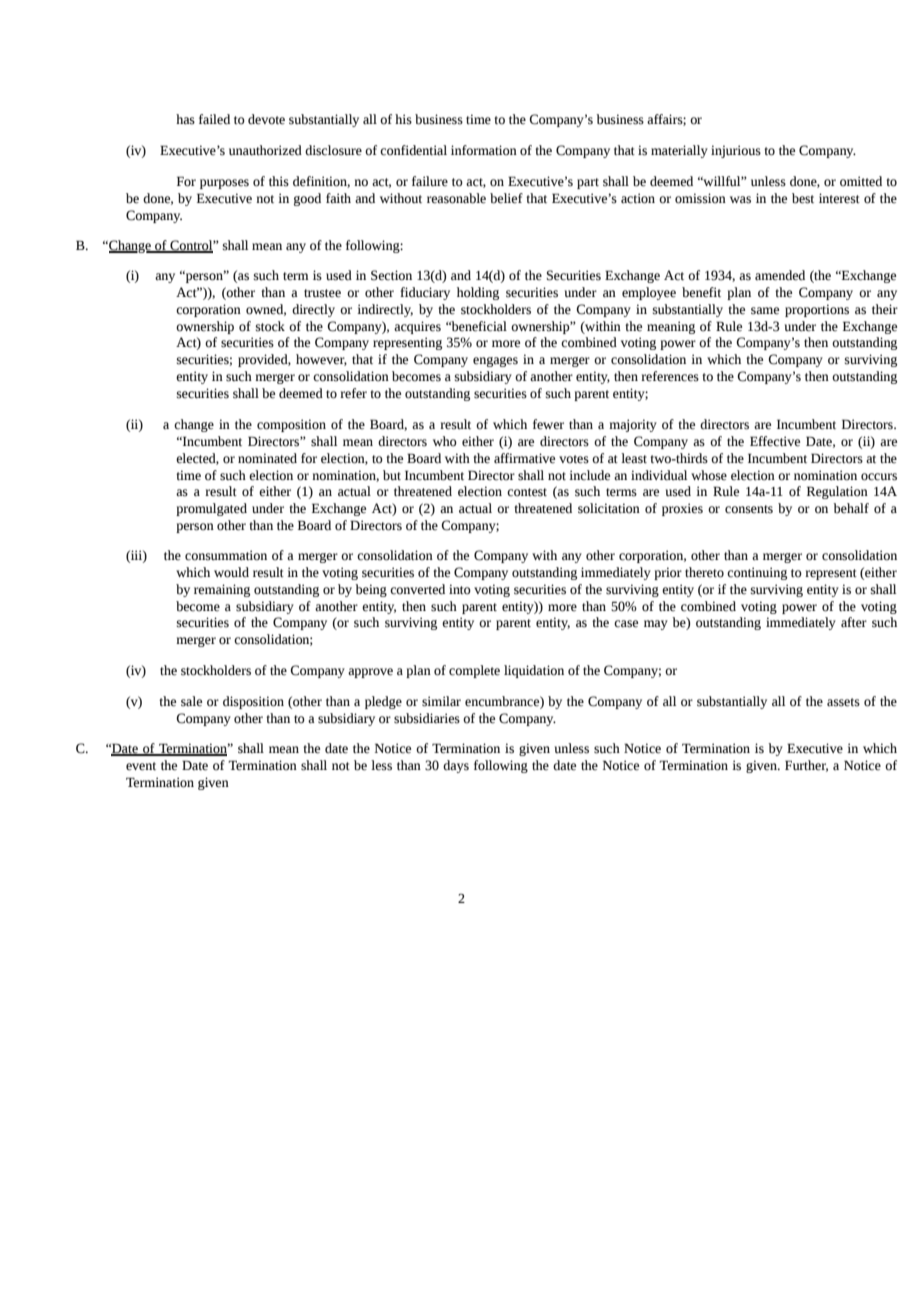 The height and width of the screenshot is (1308, 924). Describe the element at coordinates (265, 150) in the screenshot. I see `unauthorized` at that location.
